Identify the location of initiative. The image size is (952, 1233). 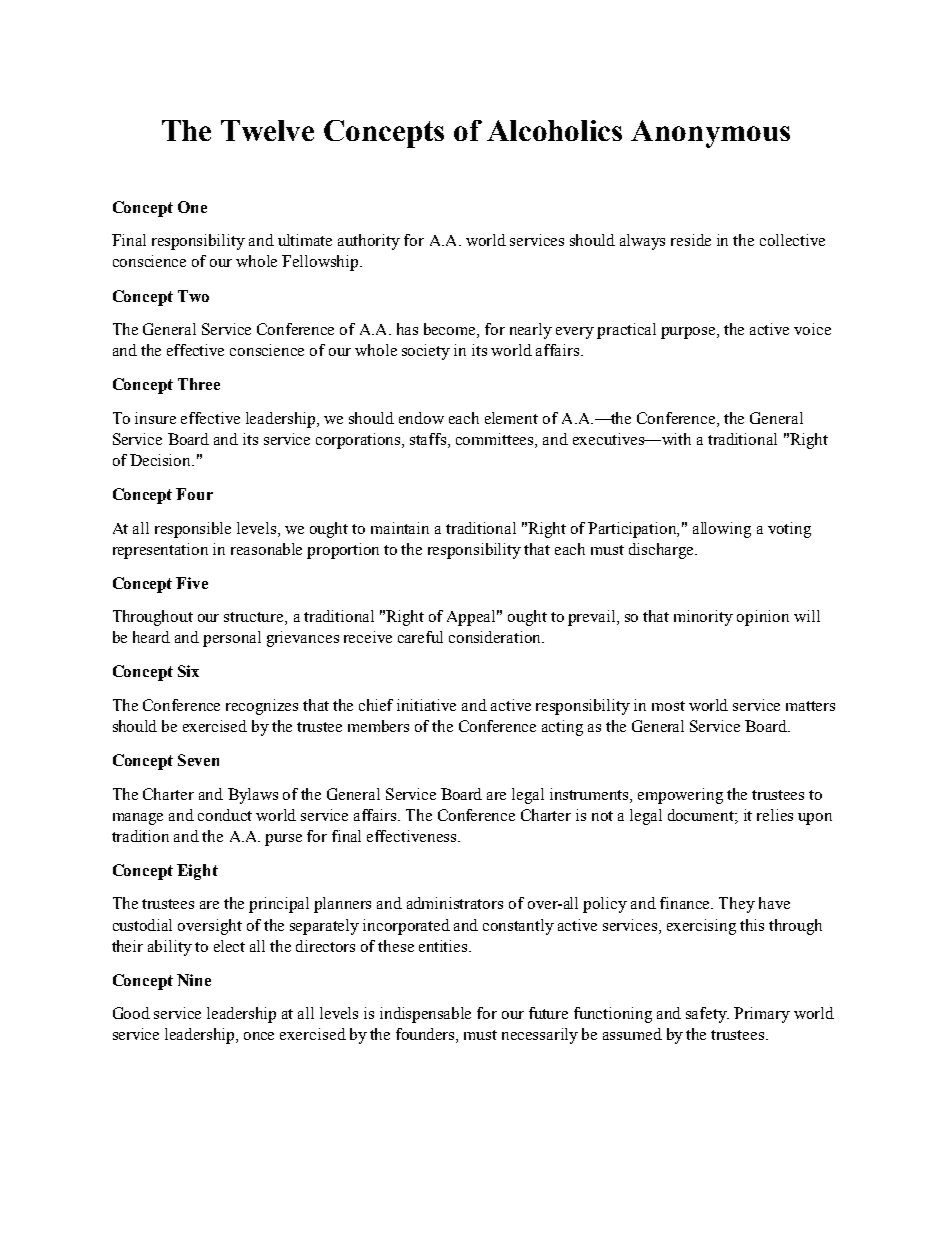
(426, 705).
